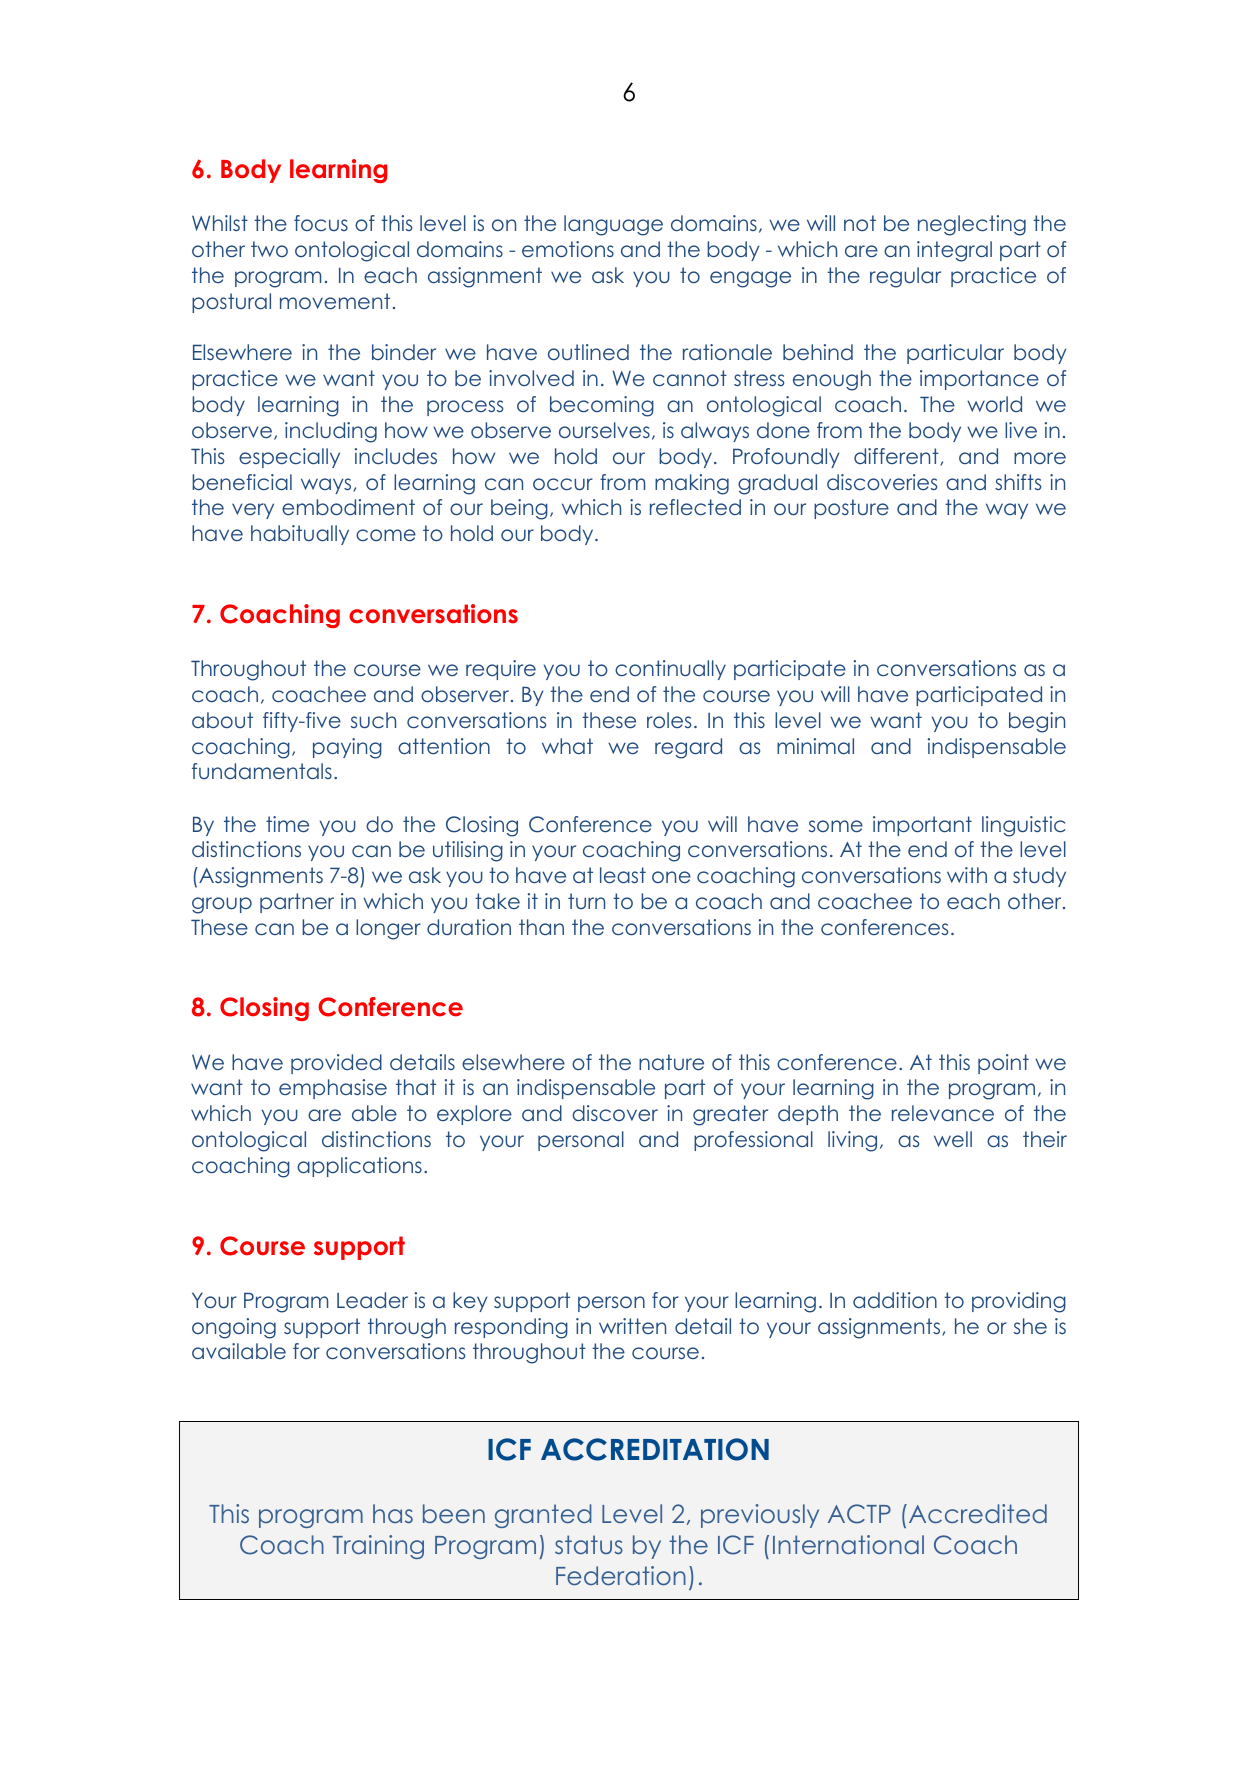  What do you see at coordinates (954, 251) in the screenshot?
I see `integral` at bounding box center [954, 251].
